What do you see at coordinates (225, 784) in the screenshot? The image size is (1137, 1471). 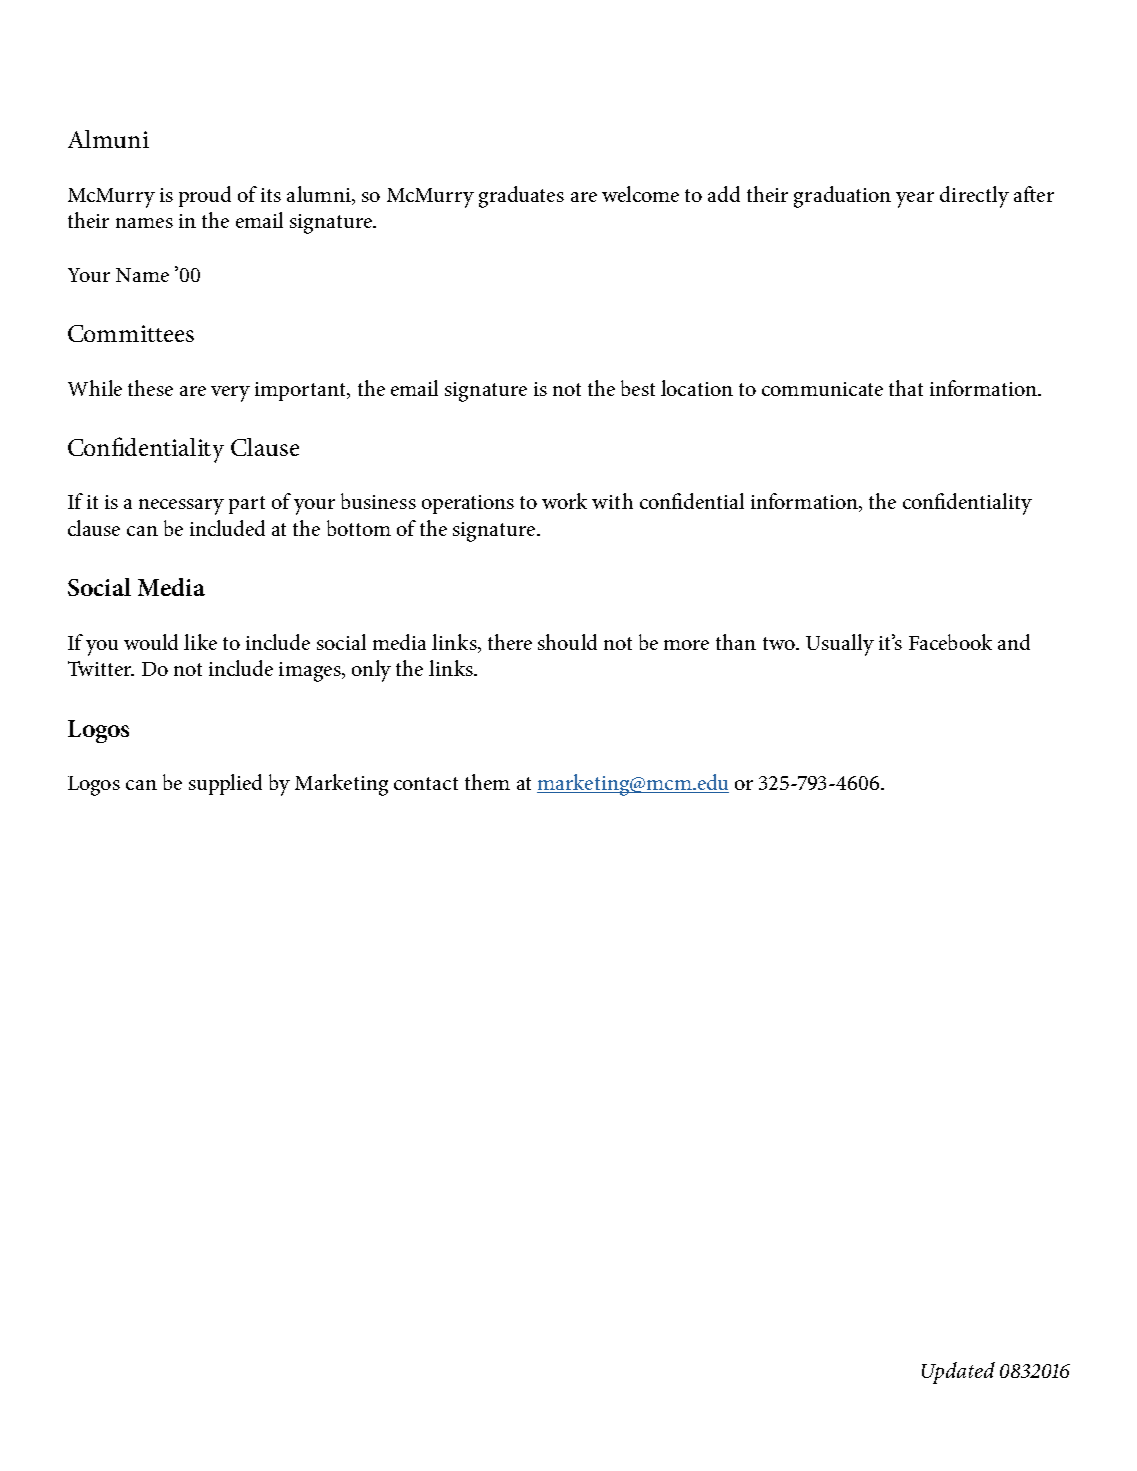 I see `supplied` at bounding box center [225, 784].
